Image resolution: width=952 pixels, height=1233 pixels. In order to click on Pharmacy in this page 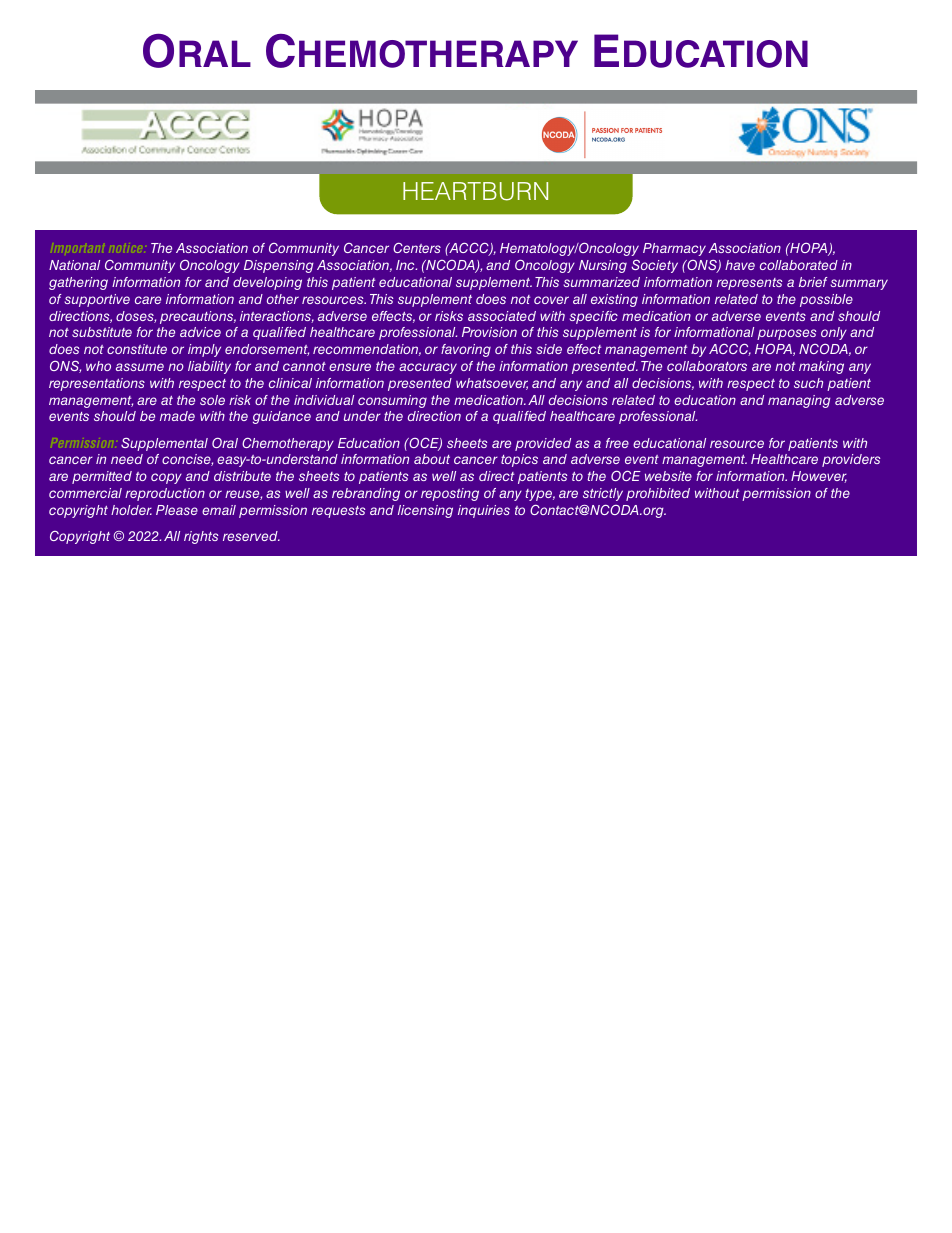, I will do `click(674, 249)`.
